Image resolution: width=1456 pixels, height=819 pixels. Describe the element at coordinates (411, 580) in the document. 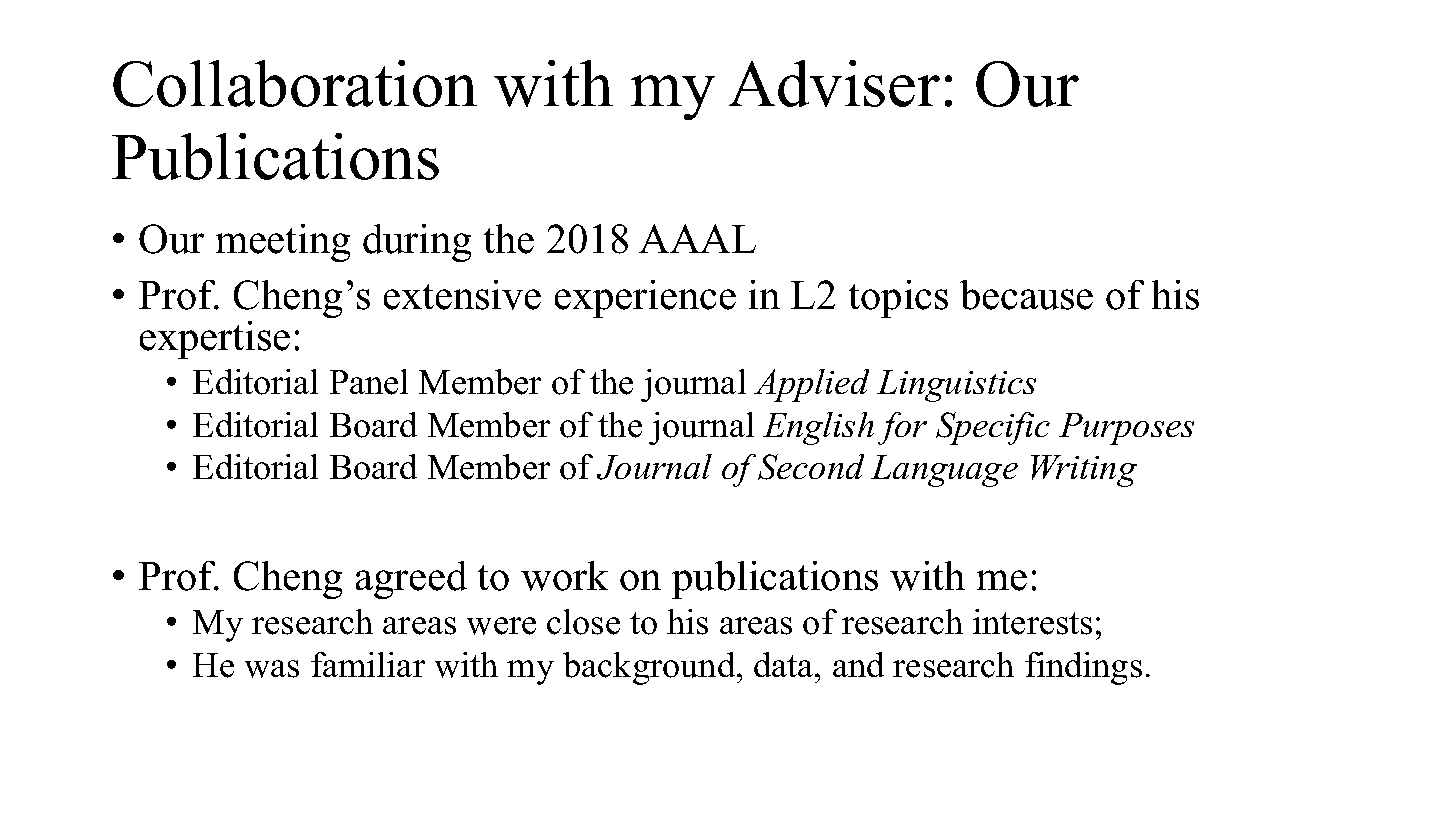

I see `agreed` at that location.
